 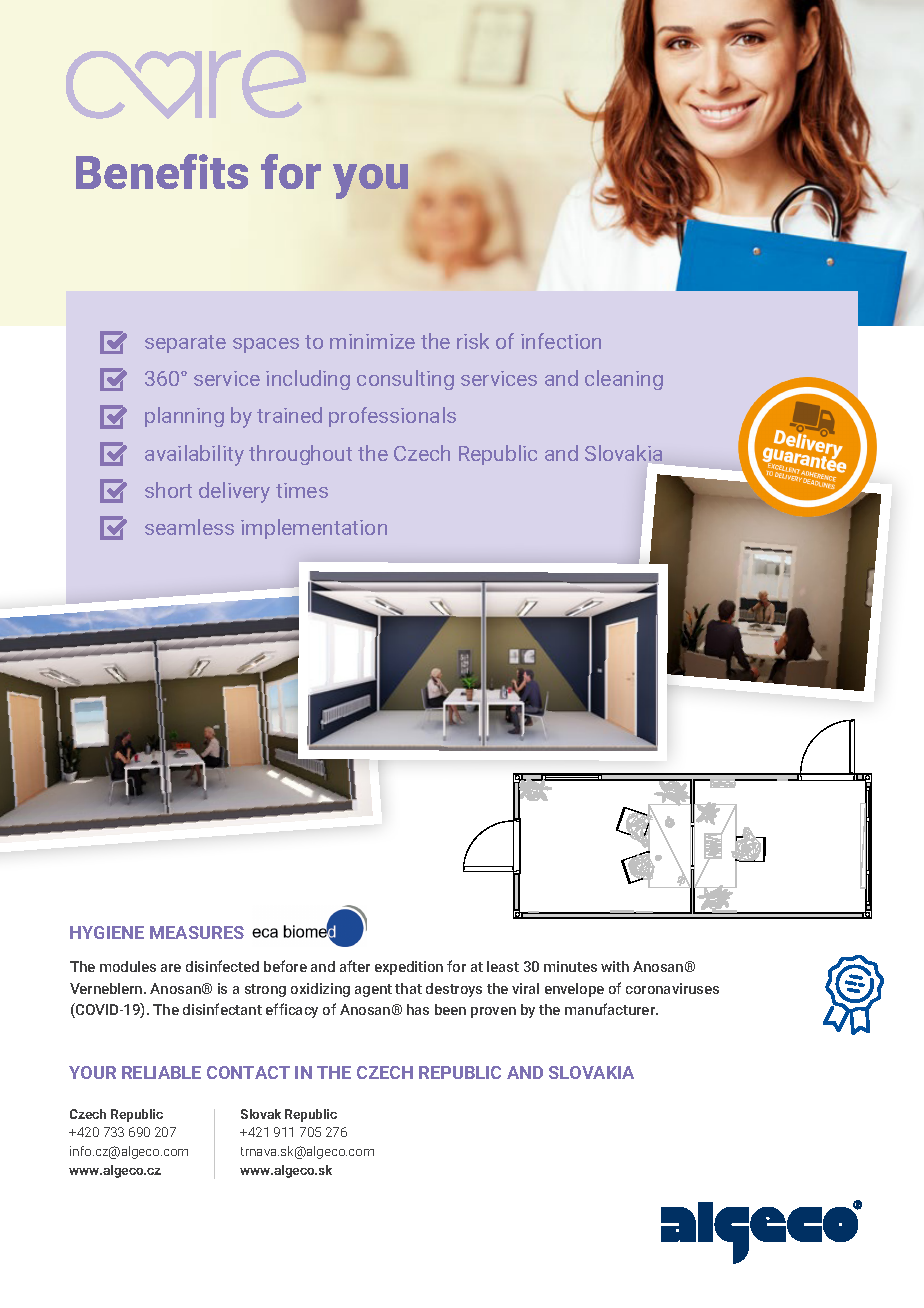 What do you see at coordinates (162, 171) in the page?
I see `Benefits` at bounding box center [162, 171].
